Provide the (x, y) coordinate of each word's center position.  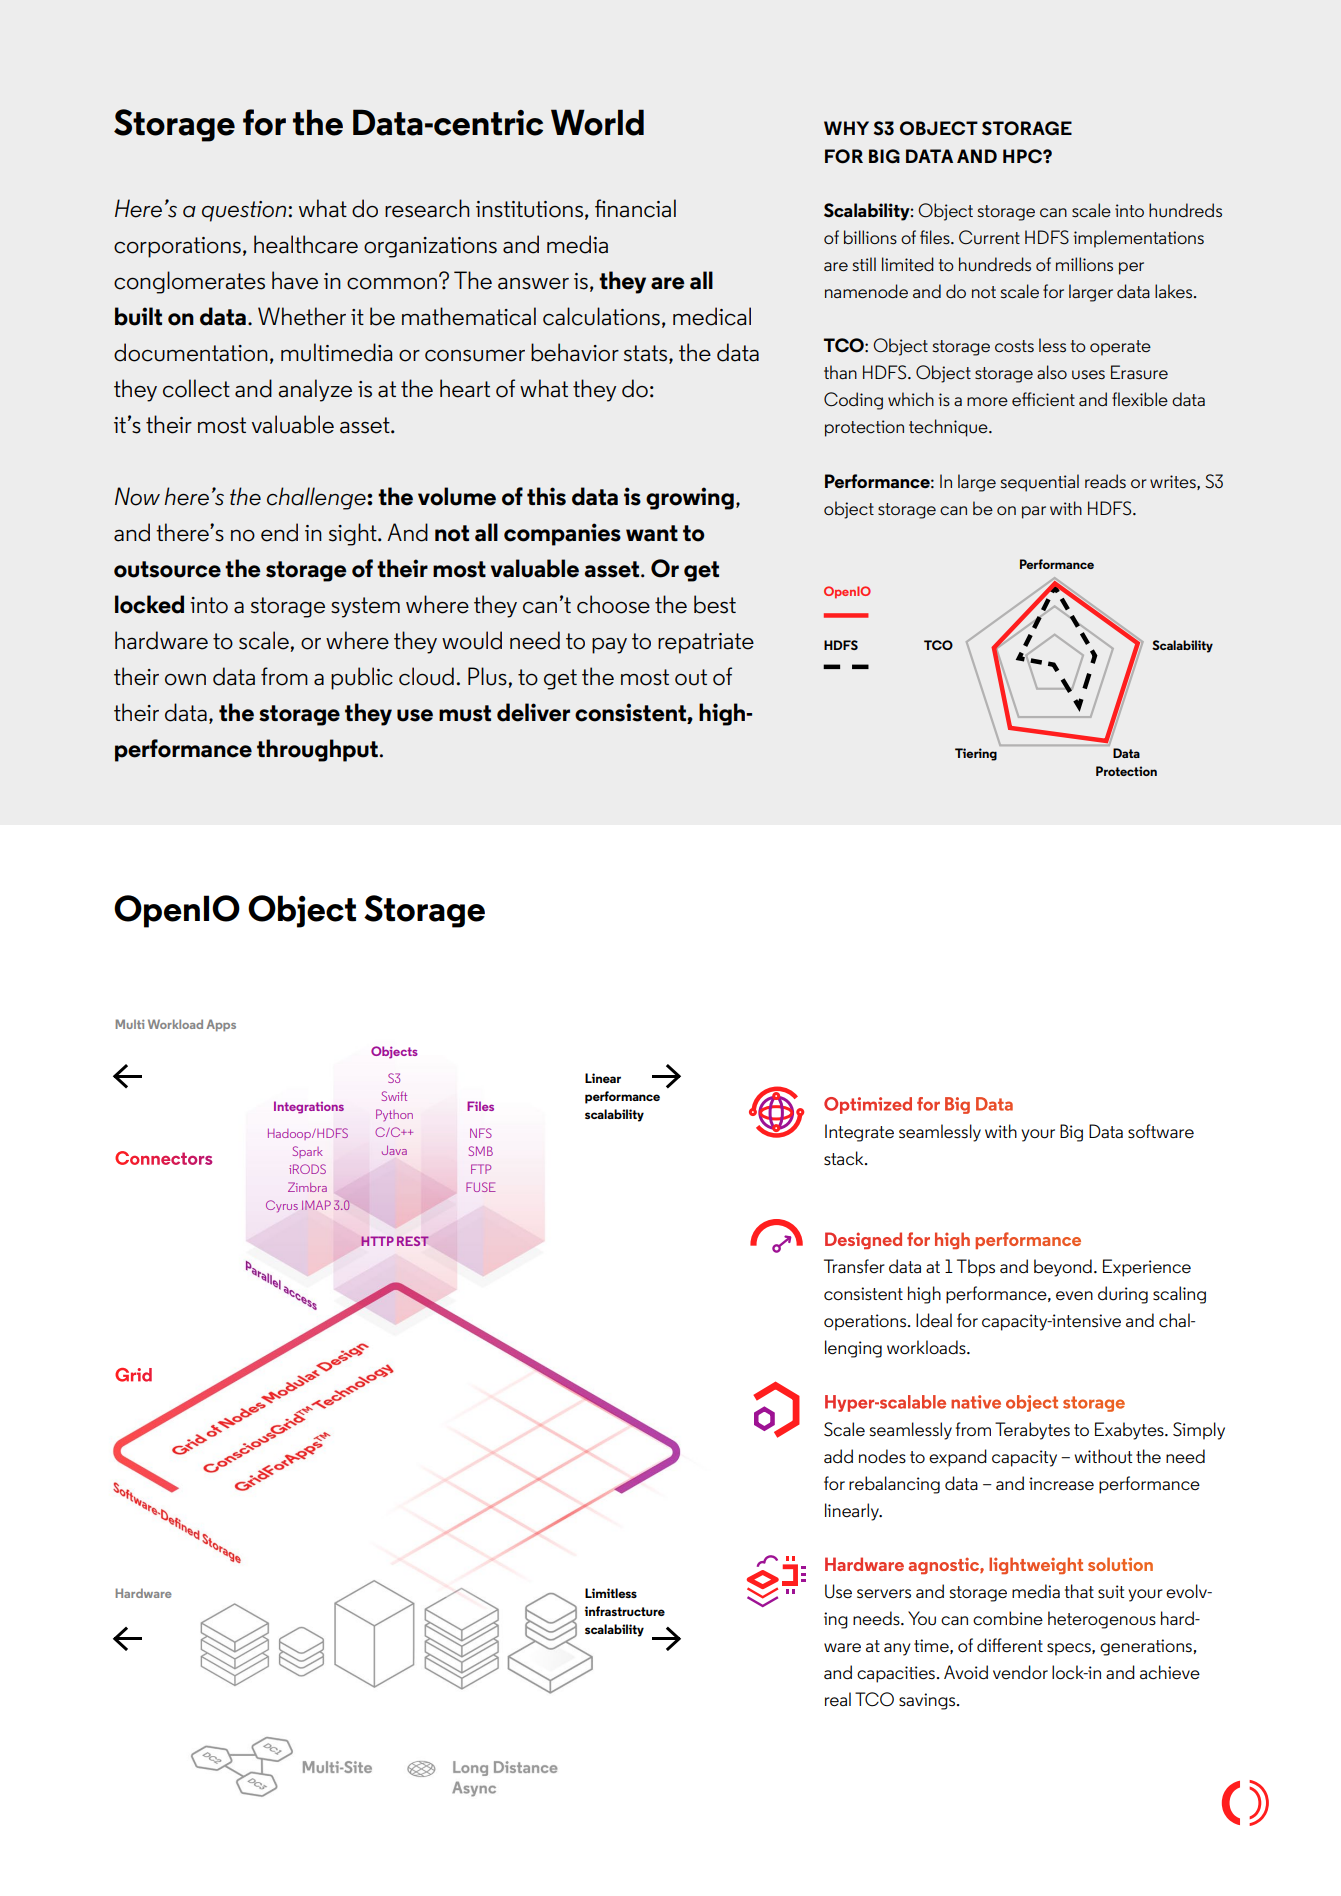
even (1074, 1296)
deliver (533, 712)
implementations (1138, 239)
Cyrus (282, 1206)
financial (635, 208)
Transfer (854, 1266)
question (244, 211)
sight (354, 534)
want (652, 533)
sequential (1040, 483)
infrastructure (624, 1611)
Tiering (976, 754)
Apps (221, 1025)
